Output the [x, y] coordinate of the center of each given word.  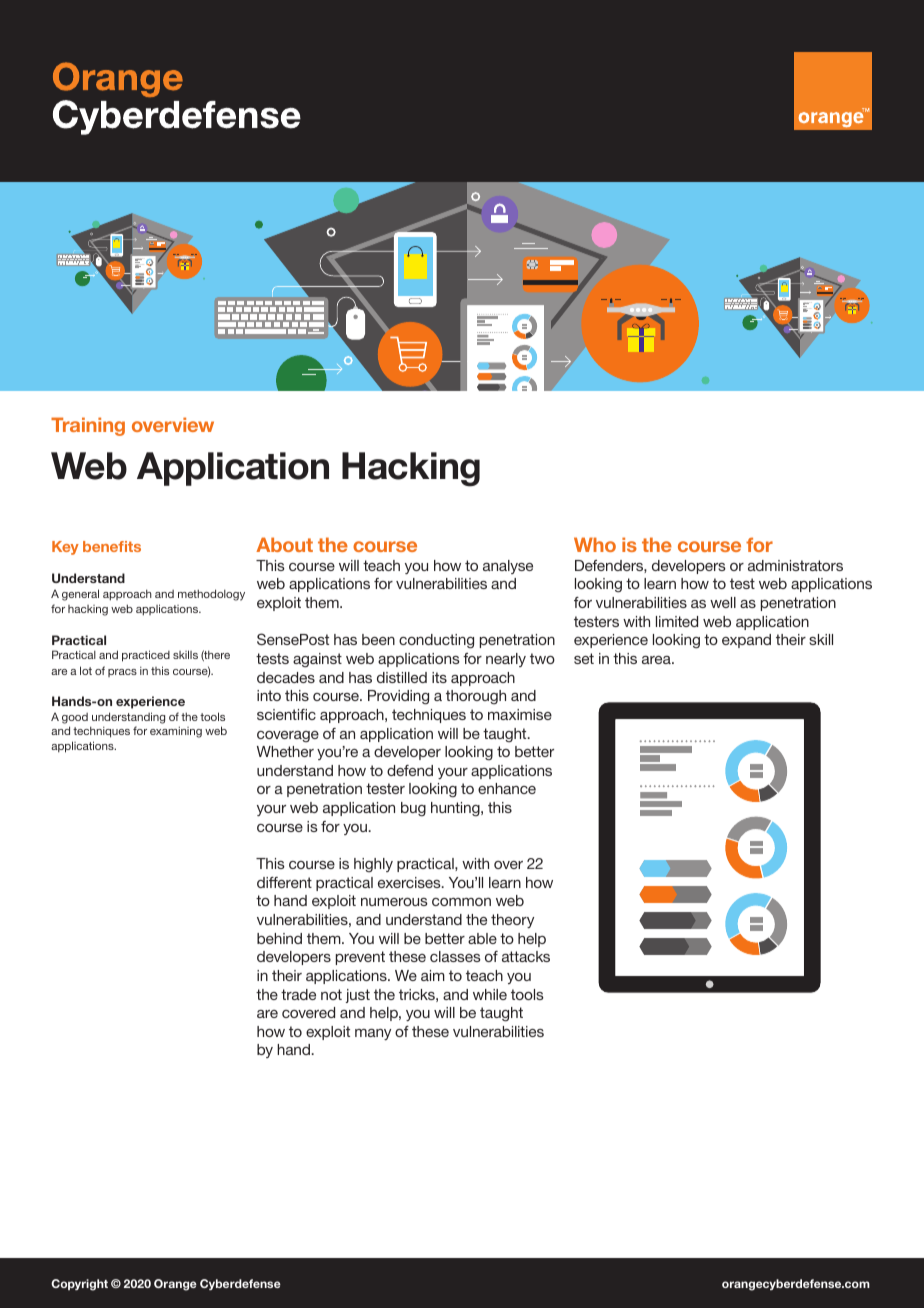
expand [746, 641]
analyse [508, 567]
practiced [146, 656]
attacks [526, 956]
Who [595, 544]
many [373, 1034]
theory [512, 921]
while [490, 994]
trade [298, 994]
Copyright [79, 1285]
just [358, 996]
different [284, 882]
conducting [436, 641]
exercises [410, 882]
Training [88, 426]
